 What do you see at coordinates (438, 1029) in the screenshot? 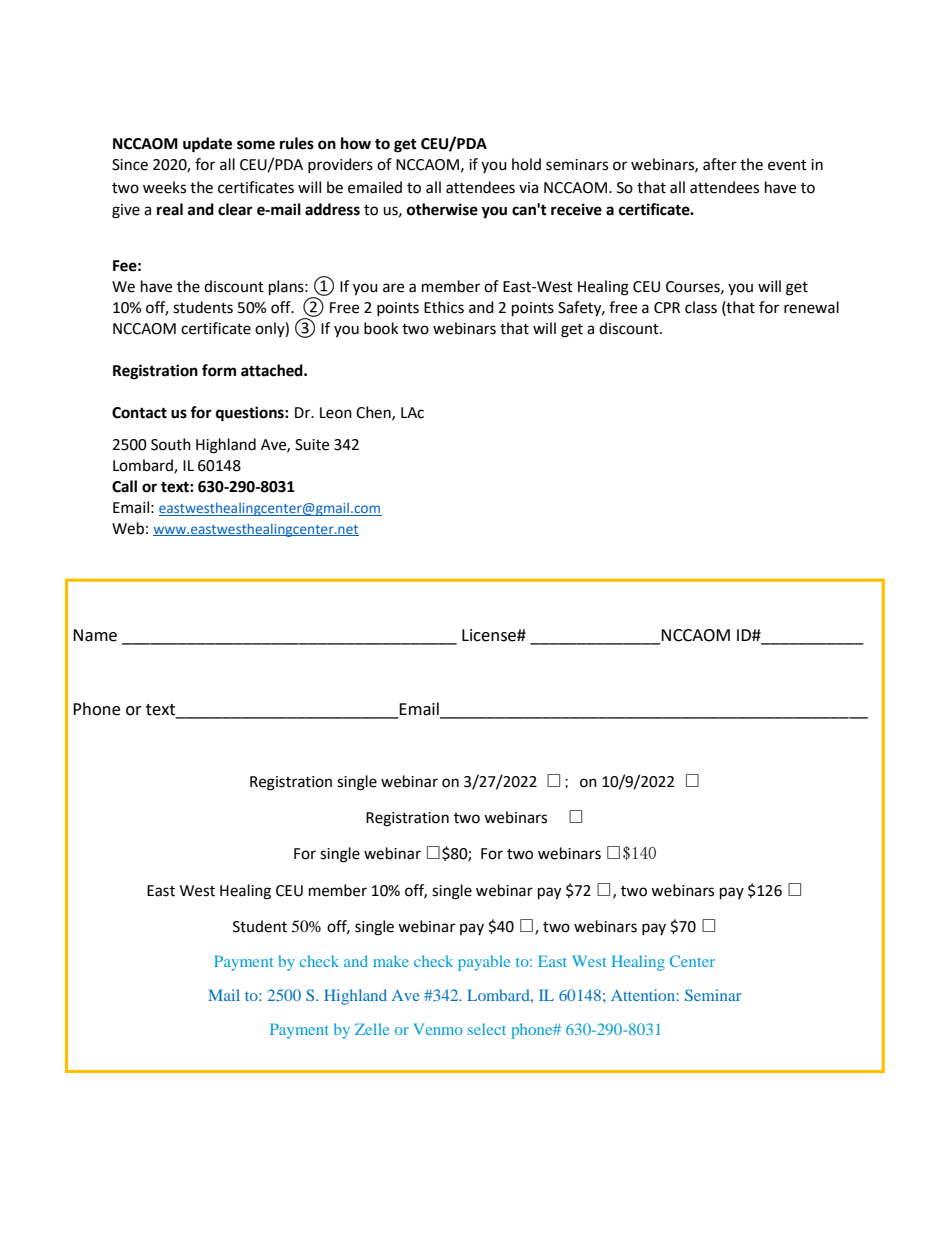
I see `Venmo` at bounding box center [438, 1029].
